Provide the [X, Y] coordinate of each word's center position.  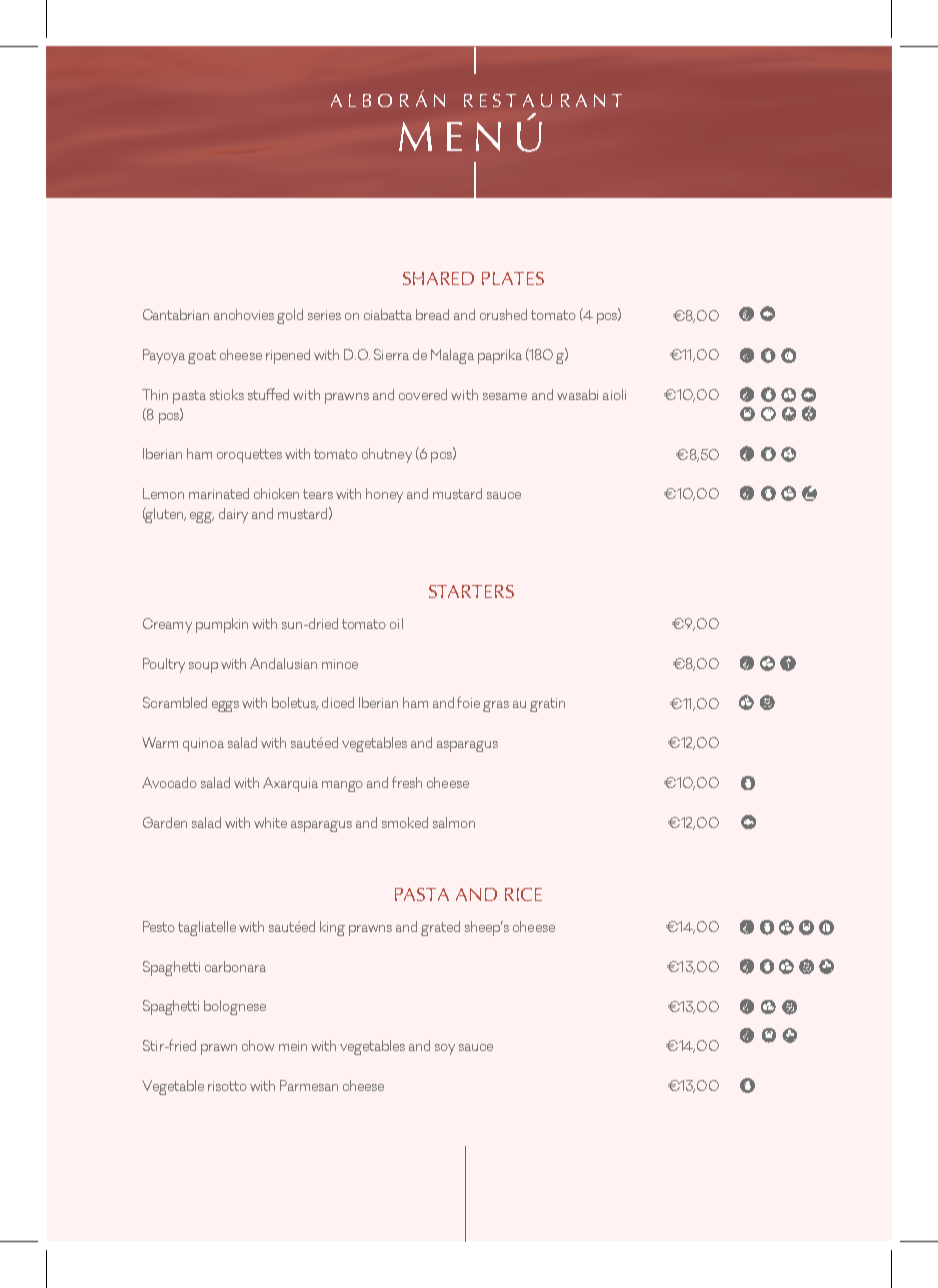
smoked [405, 822]
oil [396, 623]
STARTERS [471, 591]
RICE [523, 894]
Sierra [391, 354]
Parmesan [309, 1085]
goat [202, 357]
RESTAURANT [543, 100]
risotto [227, 1086]
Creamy [167, 625]
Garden [165, 822]
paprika [500, 356]
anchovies [244, 314]
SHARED [438, 278]
